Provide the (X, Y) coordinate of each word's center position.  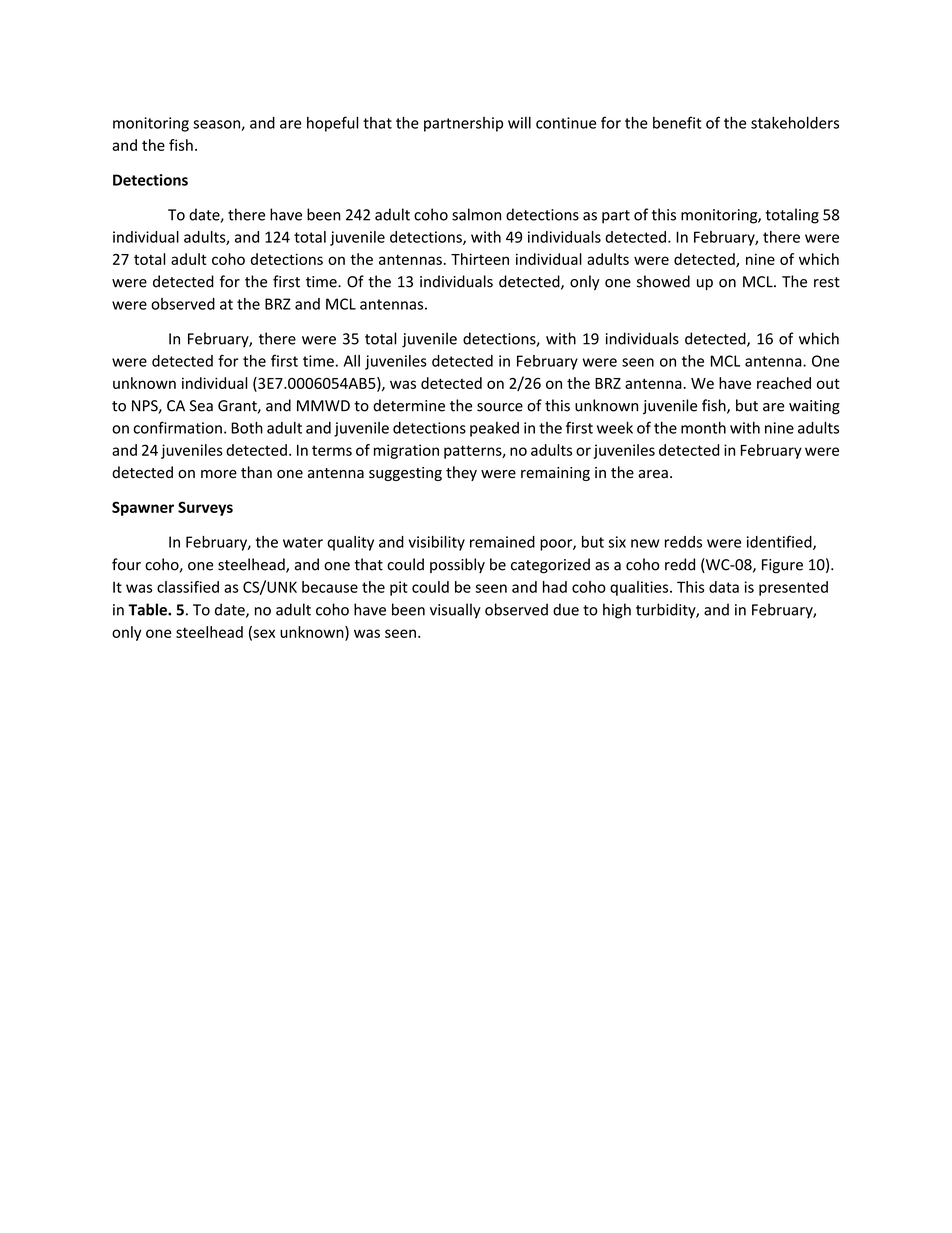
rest (827, 282)
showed (663, 281)
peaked (494, 429)
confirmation (177, 427)
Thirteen (480, 259)
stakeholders (795, 123)
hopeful (332, 124)
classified (188, 587)
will (519, 123)
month (703, 428)
